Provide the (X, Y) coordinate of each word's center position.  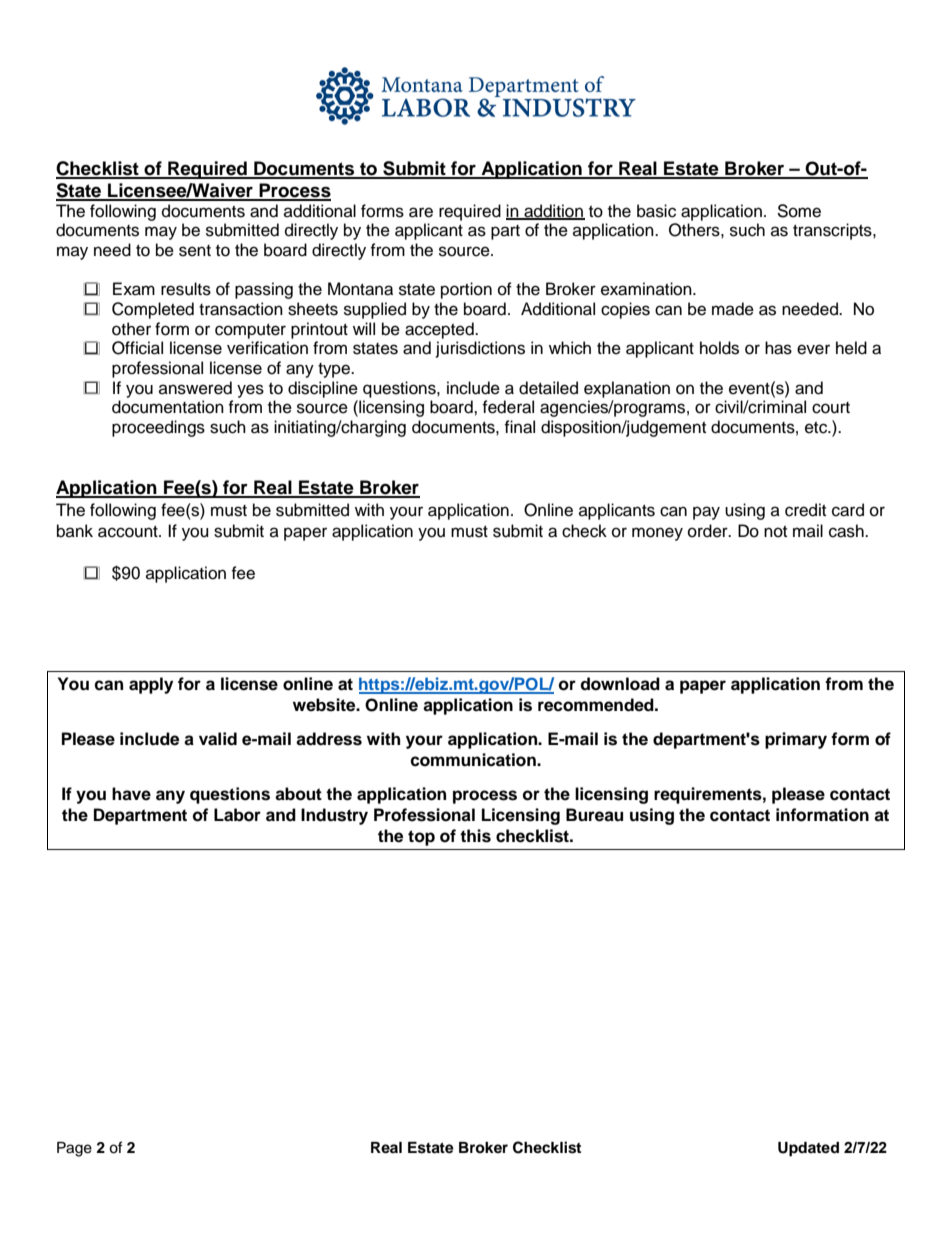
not (775, 532)
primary (796, 740)
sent (195, 251)
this (475, 836)
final (519, 427)
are (421, 212)
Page (74, 1149)
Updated (808, 1149)
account (129, 532)
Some (799, 211)
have (131, 794)
